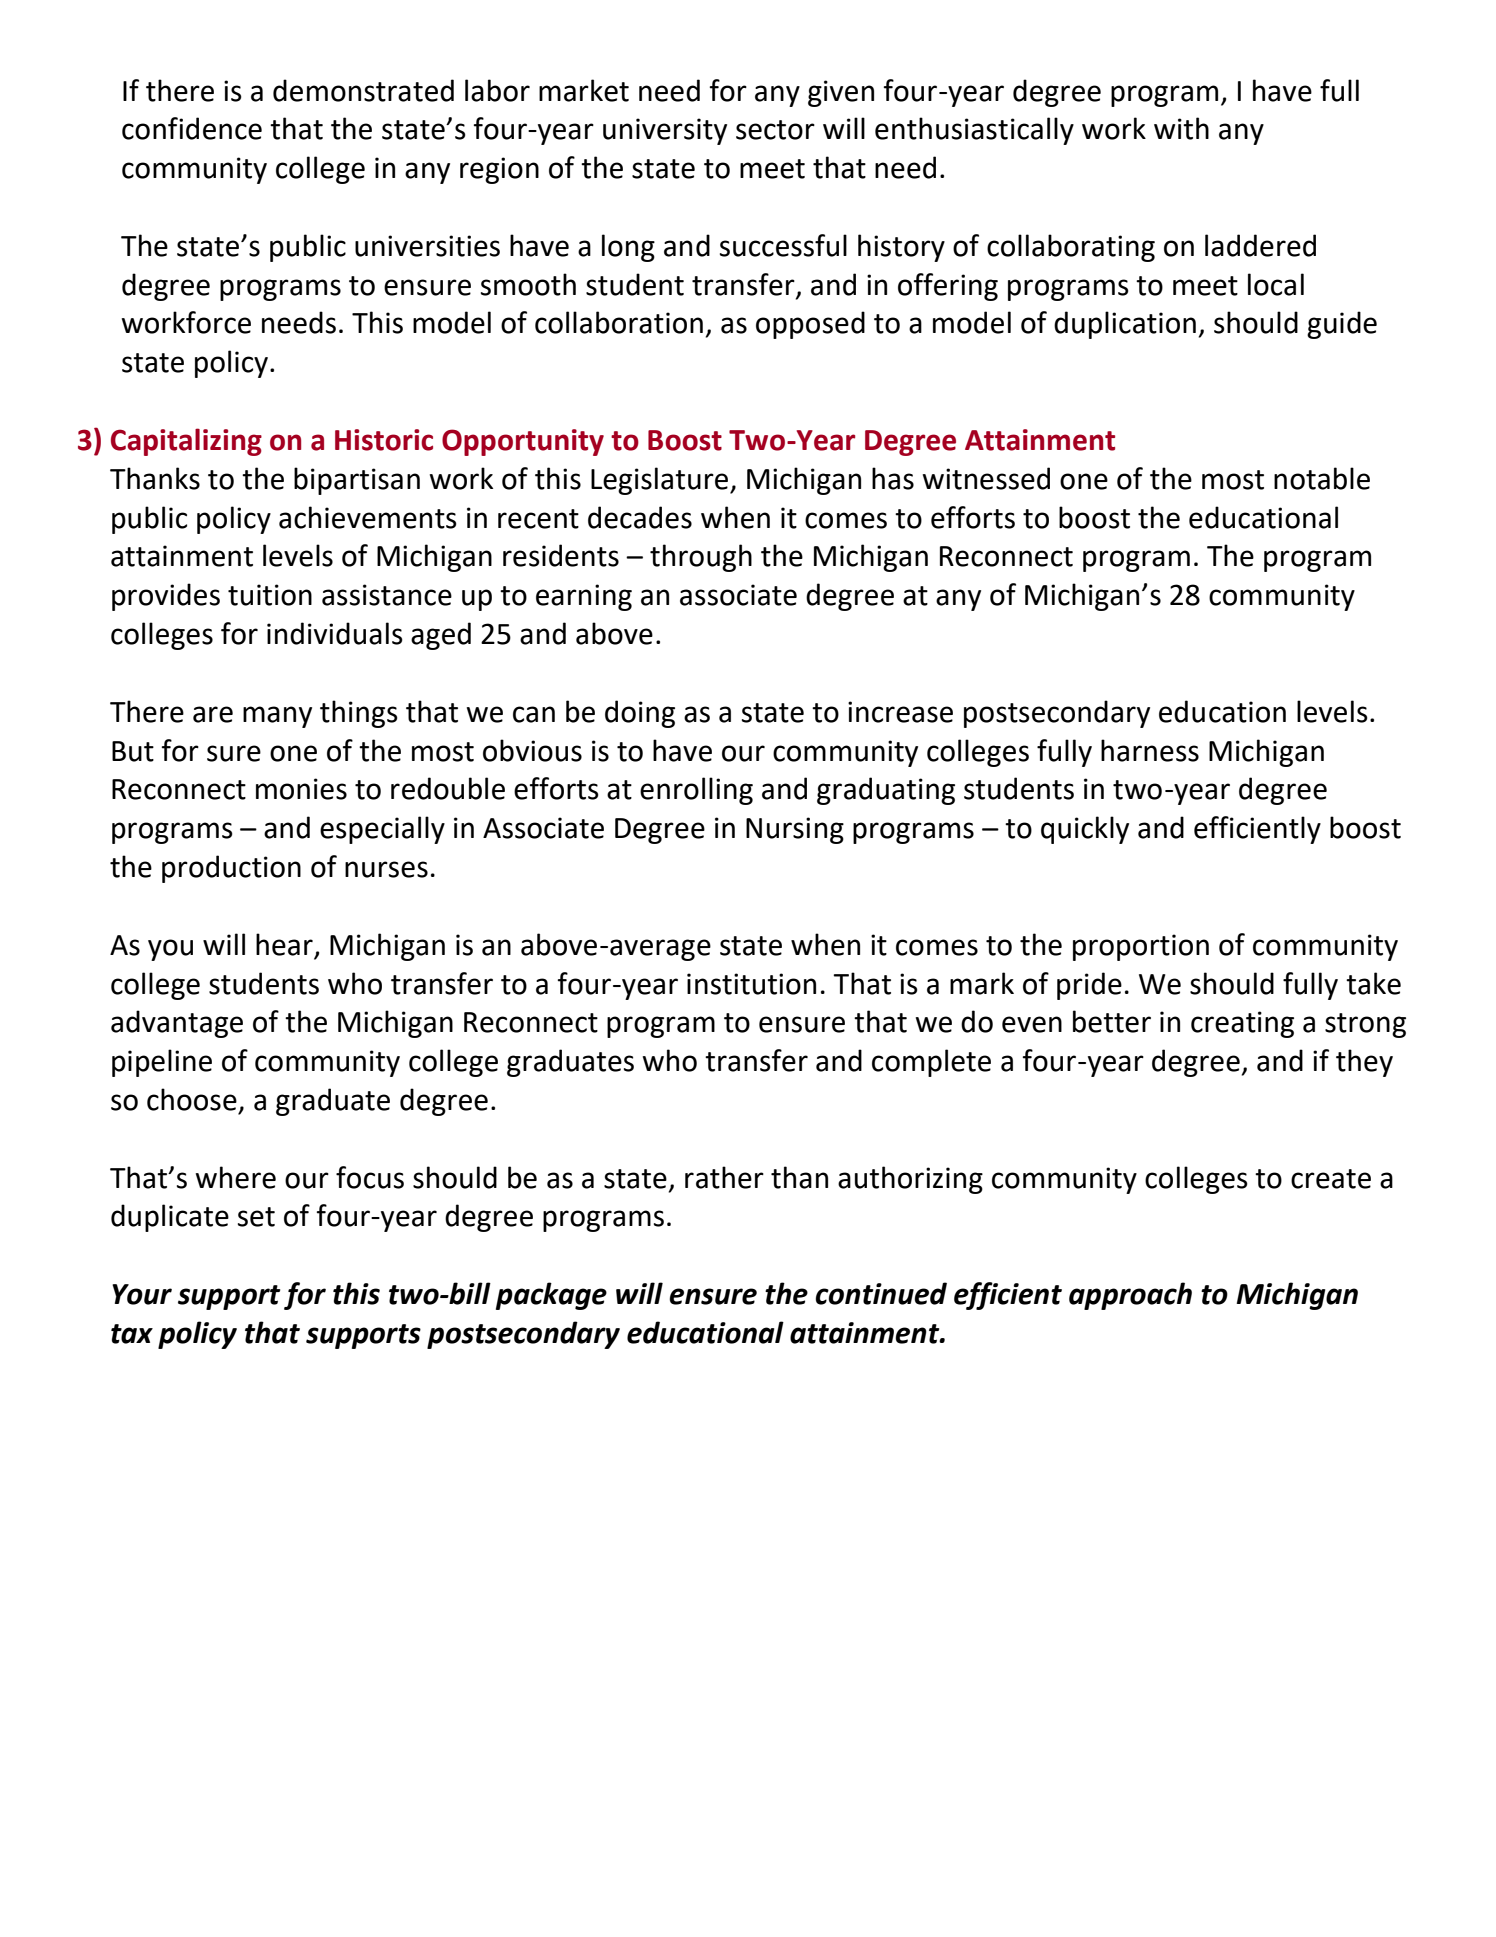  What do you see at coordinates (192, 128) in the page?
I see `confidence` at bounding box center [192, 128].
